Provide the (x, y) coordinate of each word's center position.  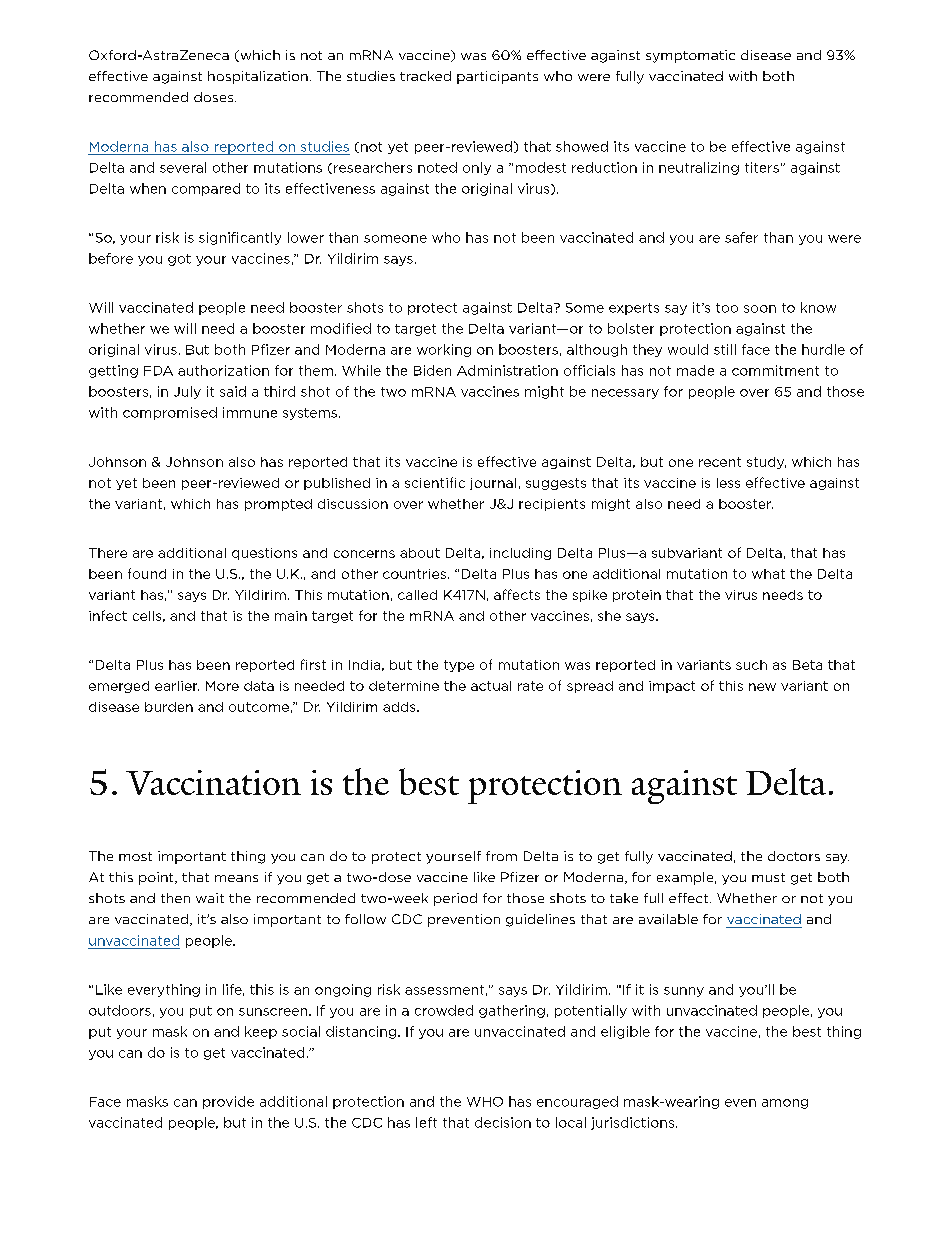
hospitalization (258, 77)
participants (497, 77)
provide (228, 1102)
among (785, 1104)
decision (503, 1122)
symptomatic (690, 56)
